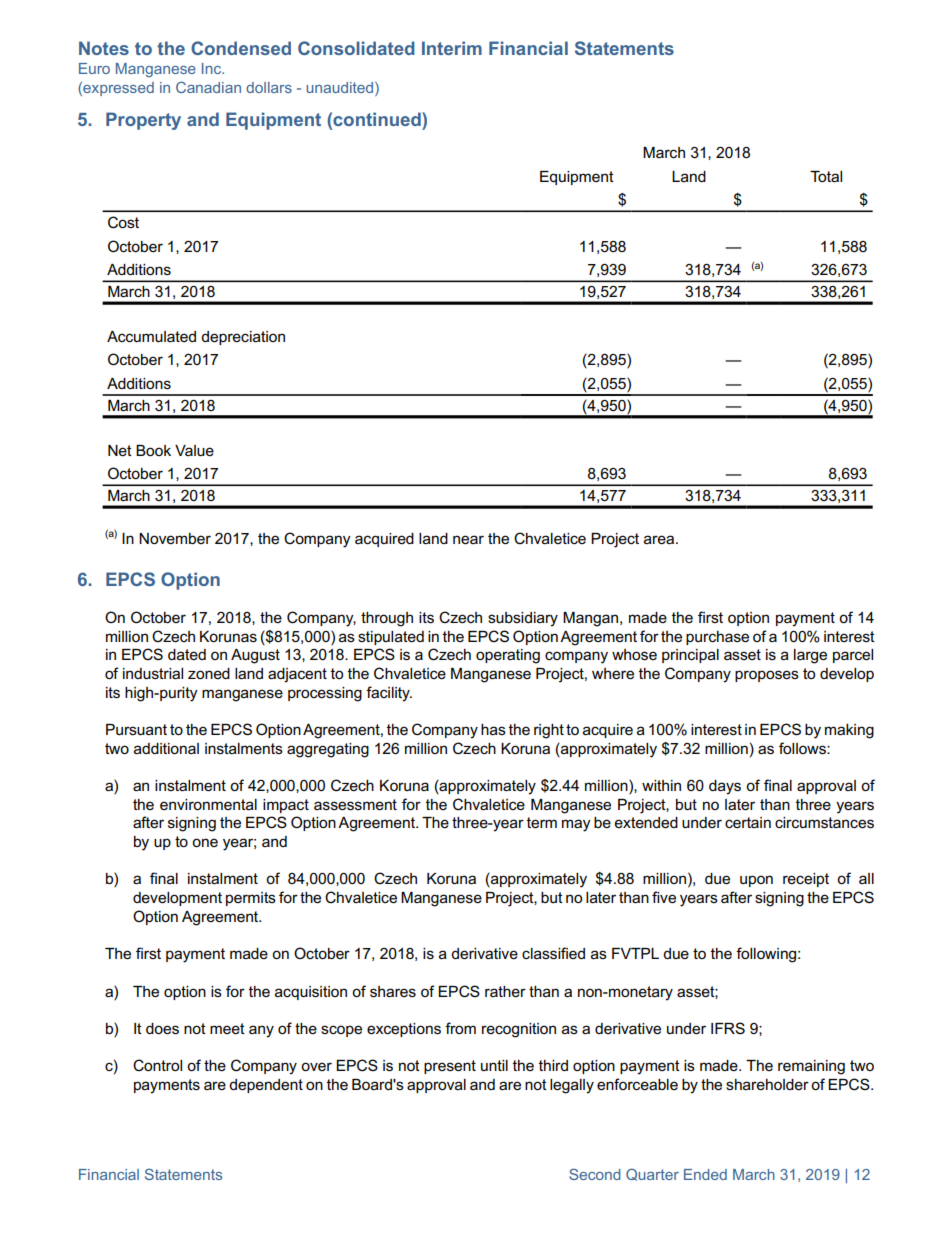 This image has width=952, height=1233. What do you see at coordinates (208, 87) in the image?
I see `Canadian` at bounding box center [208, 87].
